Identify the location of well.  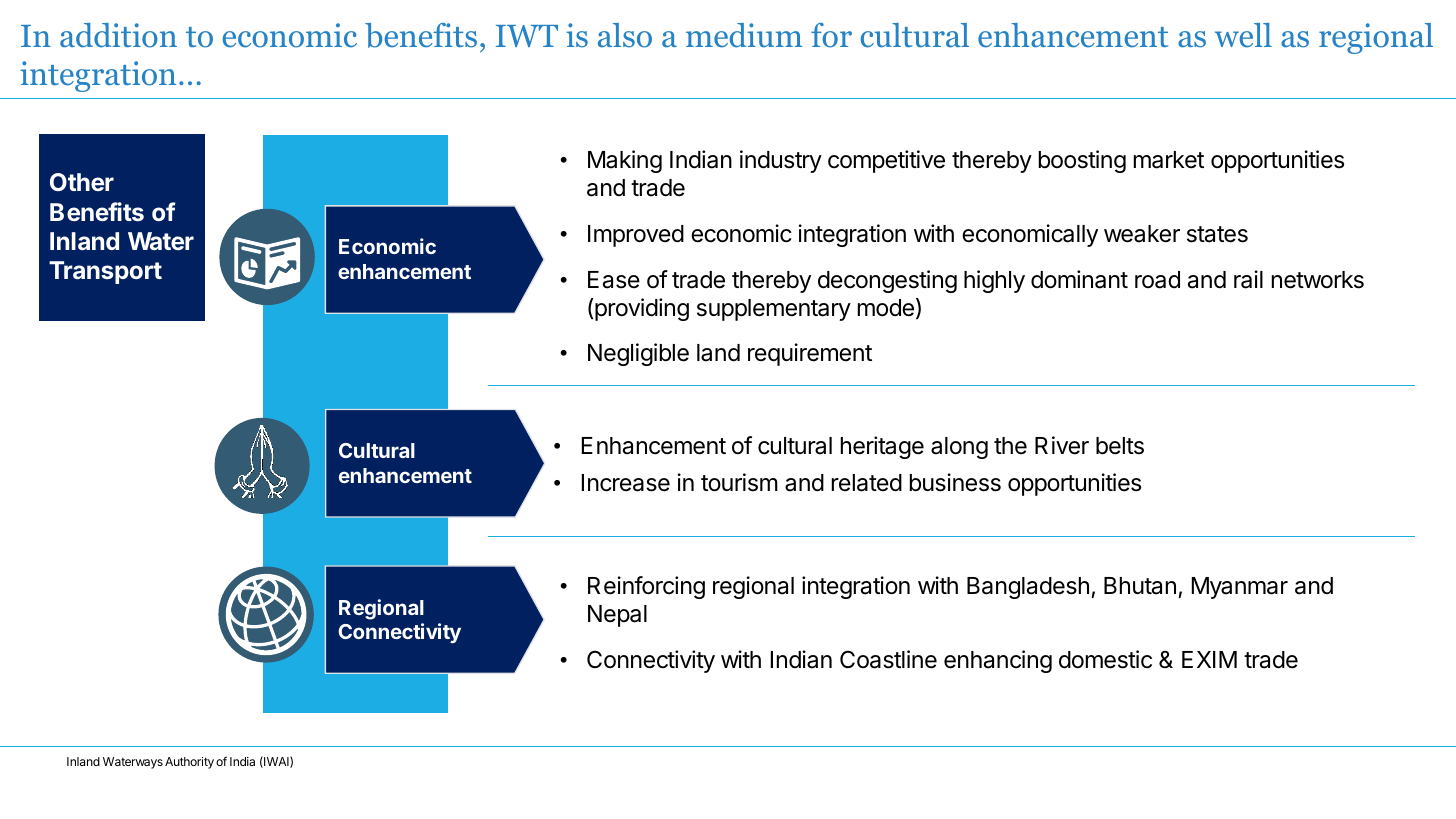
(1243, 35).
